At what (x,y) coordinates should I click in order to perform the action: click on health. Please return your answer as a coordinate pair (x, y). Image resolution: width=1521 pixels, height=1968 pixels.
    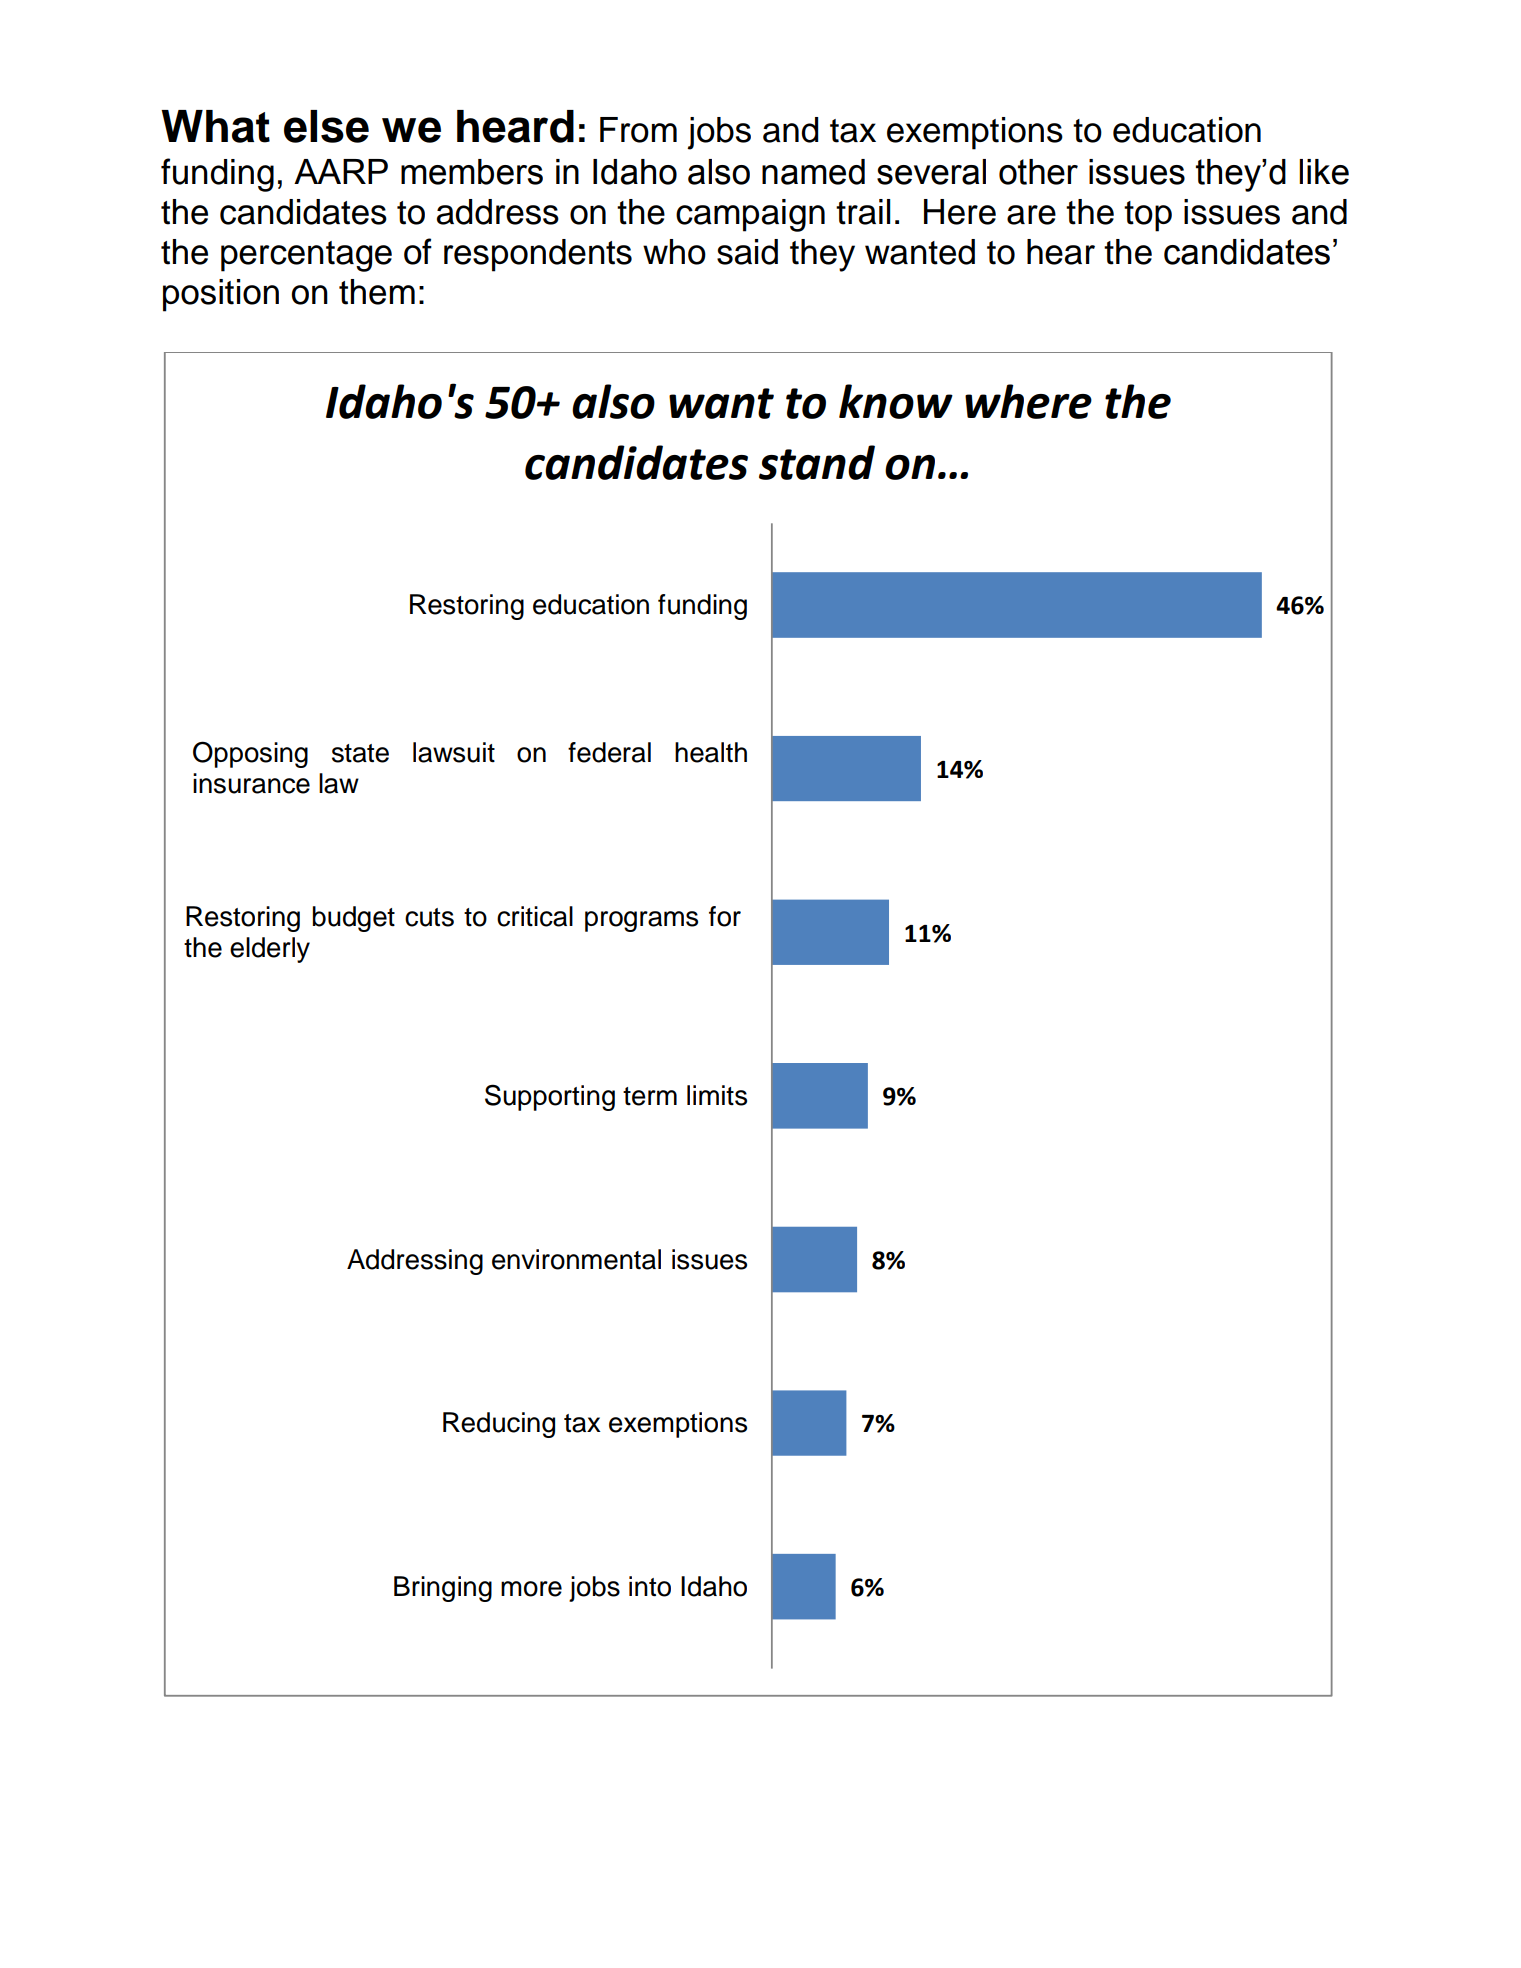
    Looking at the image, I should click on (711, 752).
